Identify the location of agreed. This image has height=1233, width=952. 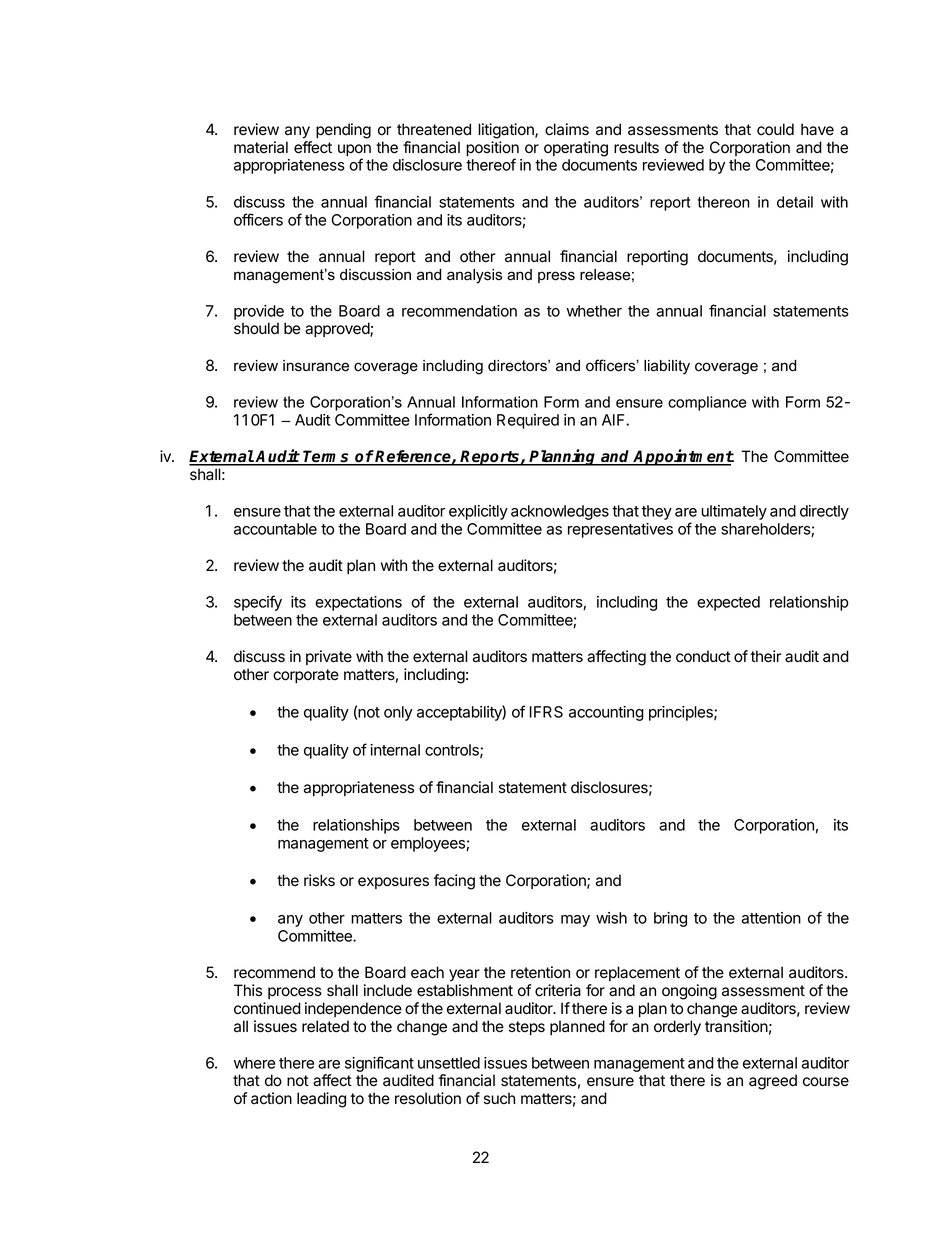
(773, 1082).
